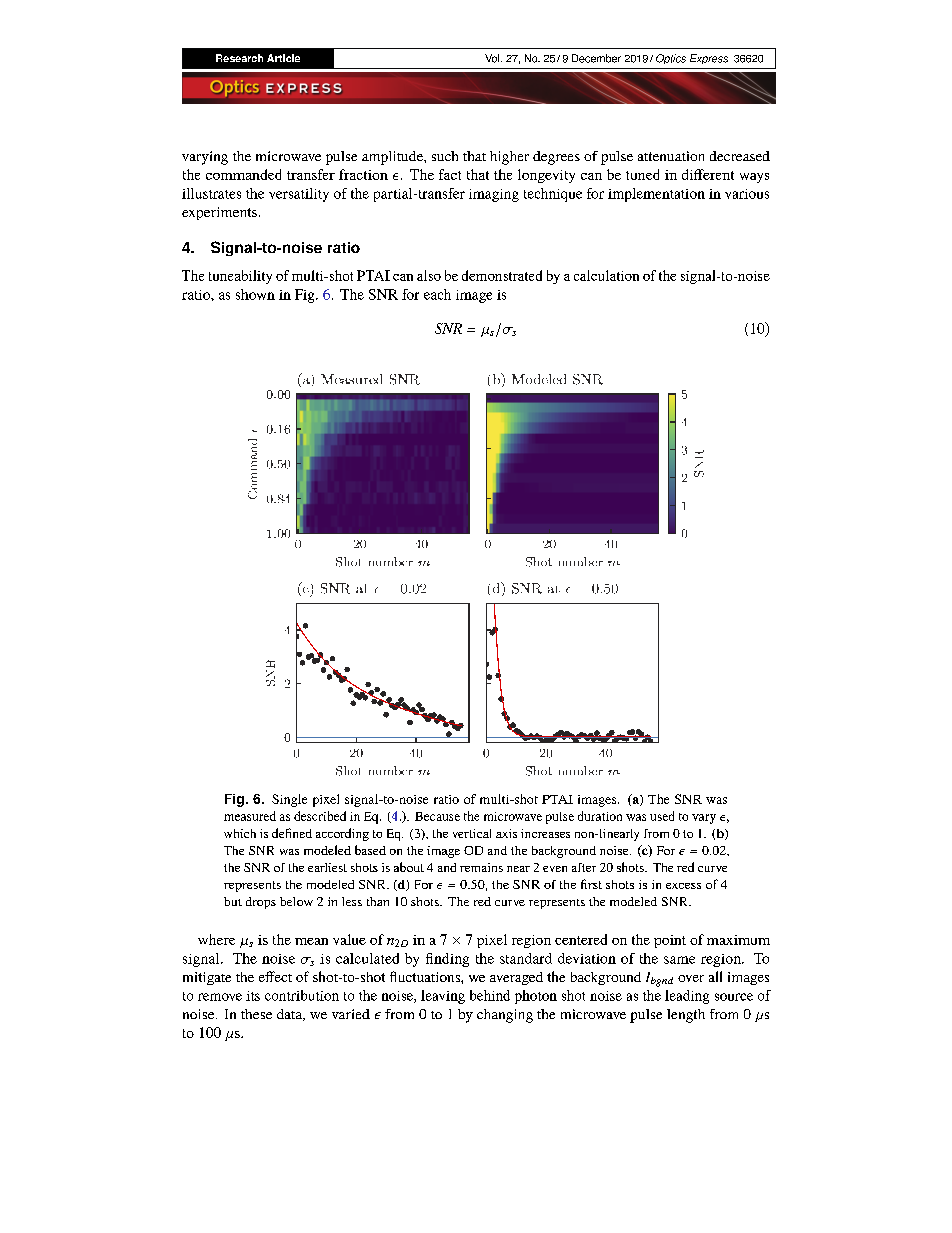 Image resolution: width=952 pixels, height=1233 pixels. I want to click on demonstrated, so click(502, 275).
